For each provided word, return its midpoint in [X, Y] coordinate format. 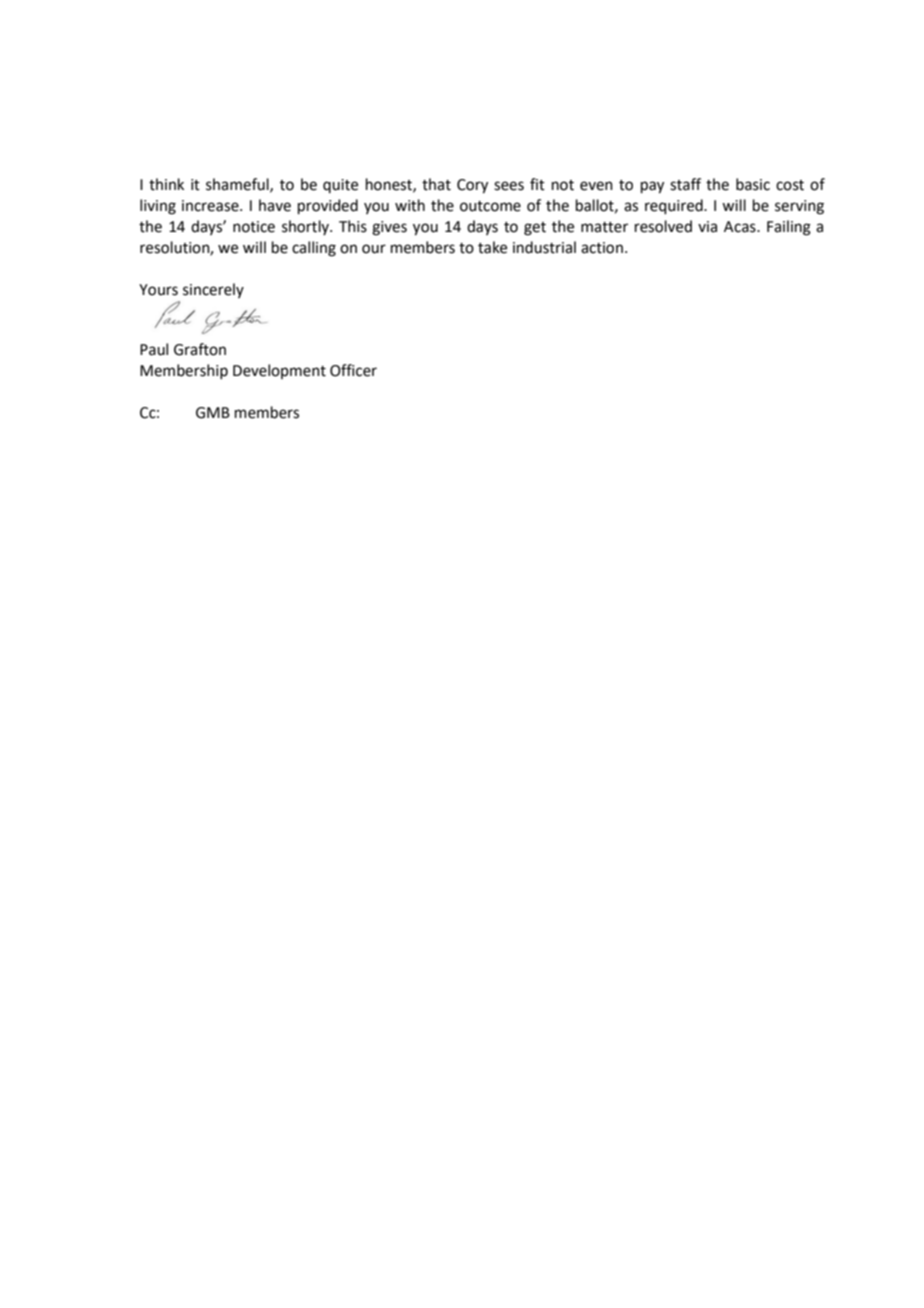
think [166, 184]
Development [279, 371]
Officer [353, 370]
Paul [154, 349]
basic [753, 184]
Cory [472, 186]
